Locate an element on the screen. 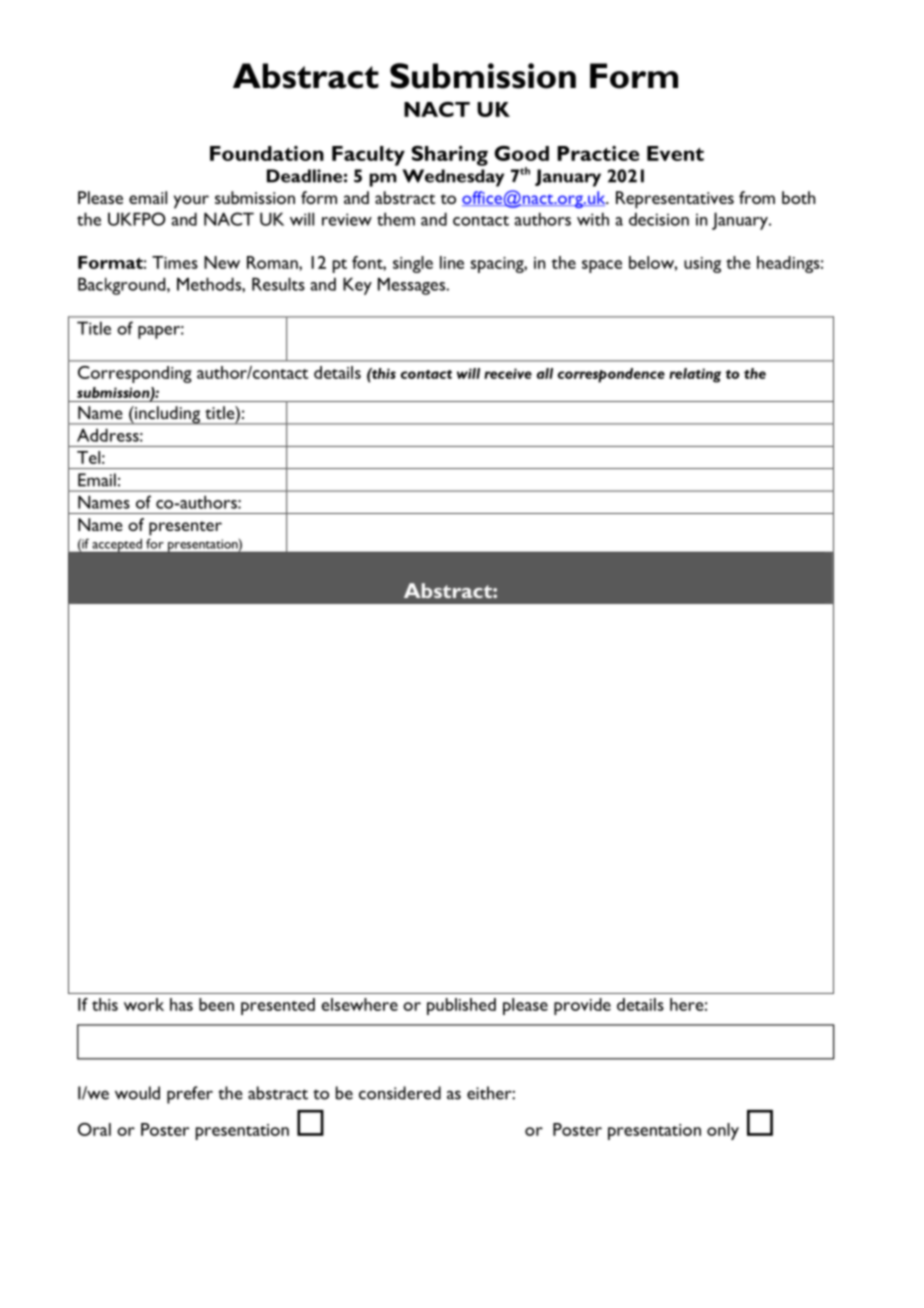  receive is located at coordinates (508, 373).
